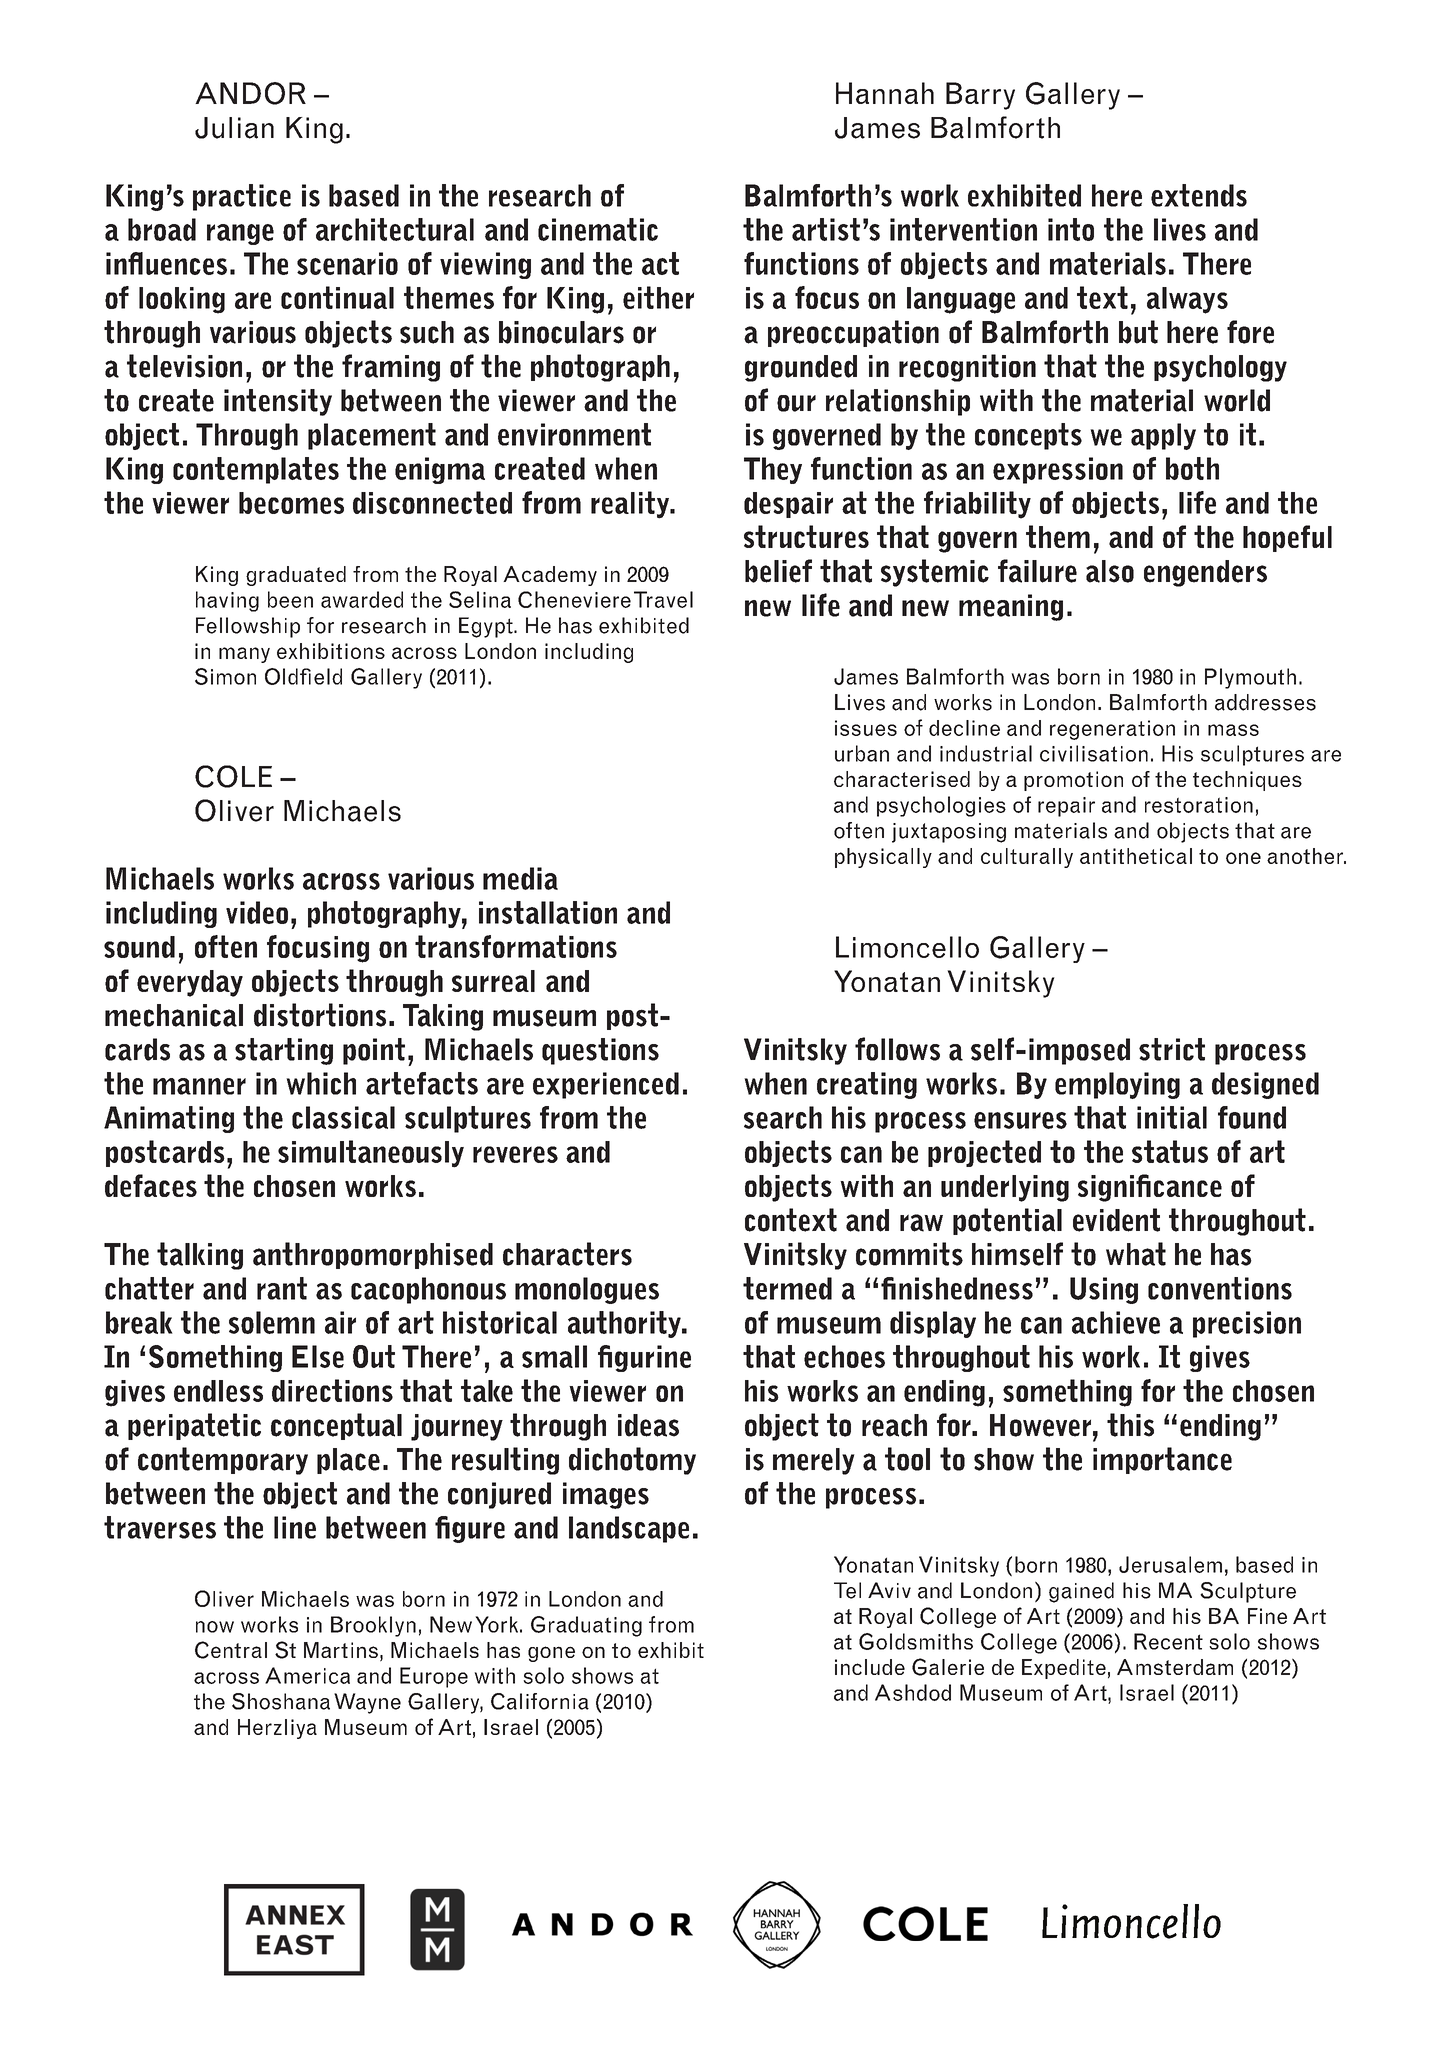 The height and width of the document is (2054, 1452). Describe the element at coordinates (598, 229) in the document. I see `cinematic` at that location.
